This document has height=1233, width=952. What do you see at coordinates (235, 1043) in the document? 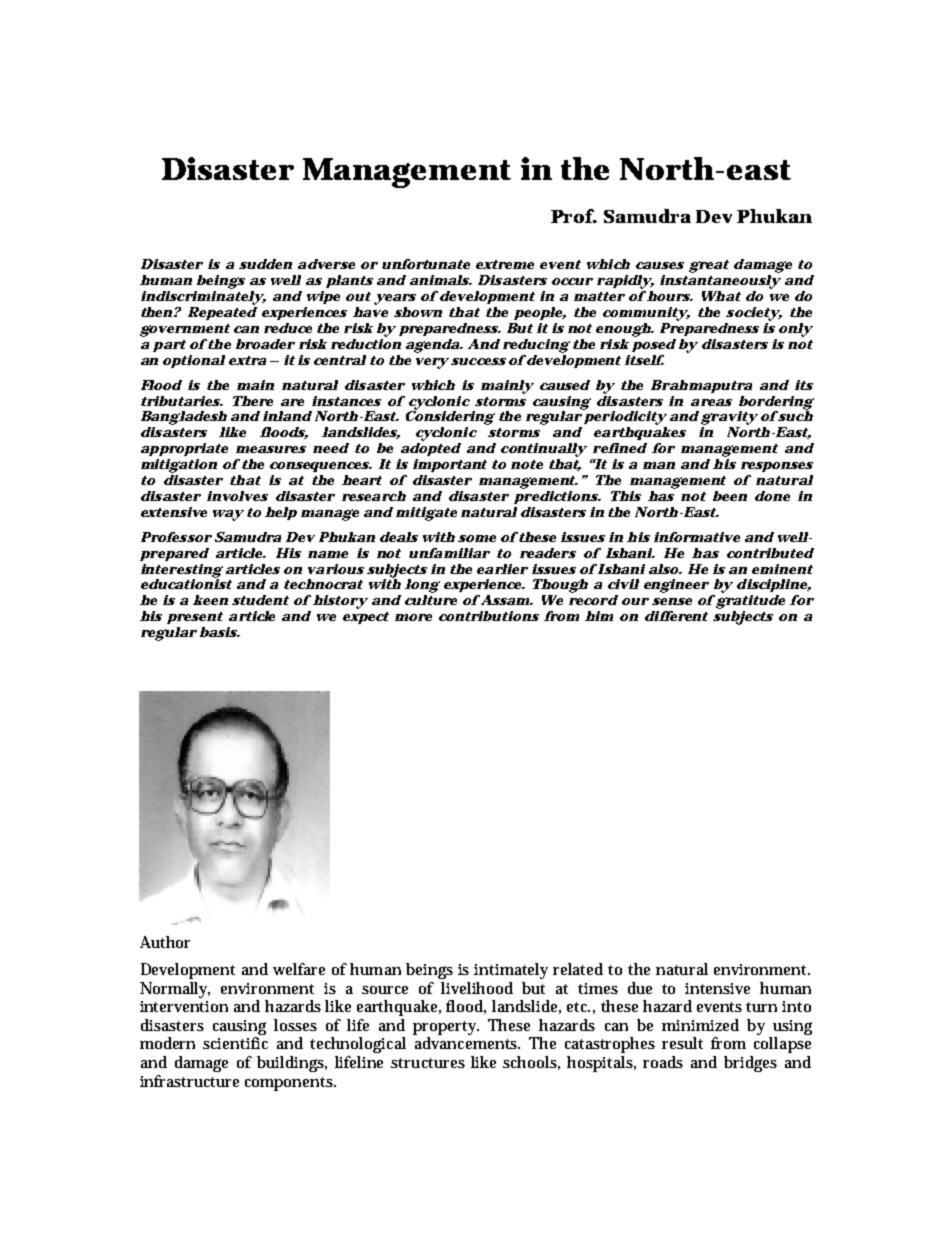
I see `scientific` at bounding box center [235, 1043].
